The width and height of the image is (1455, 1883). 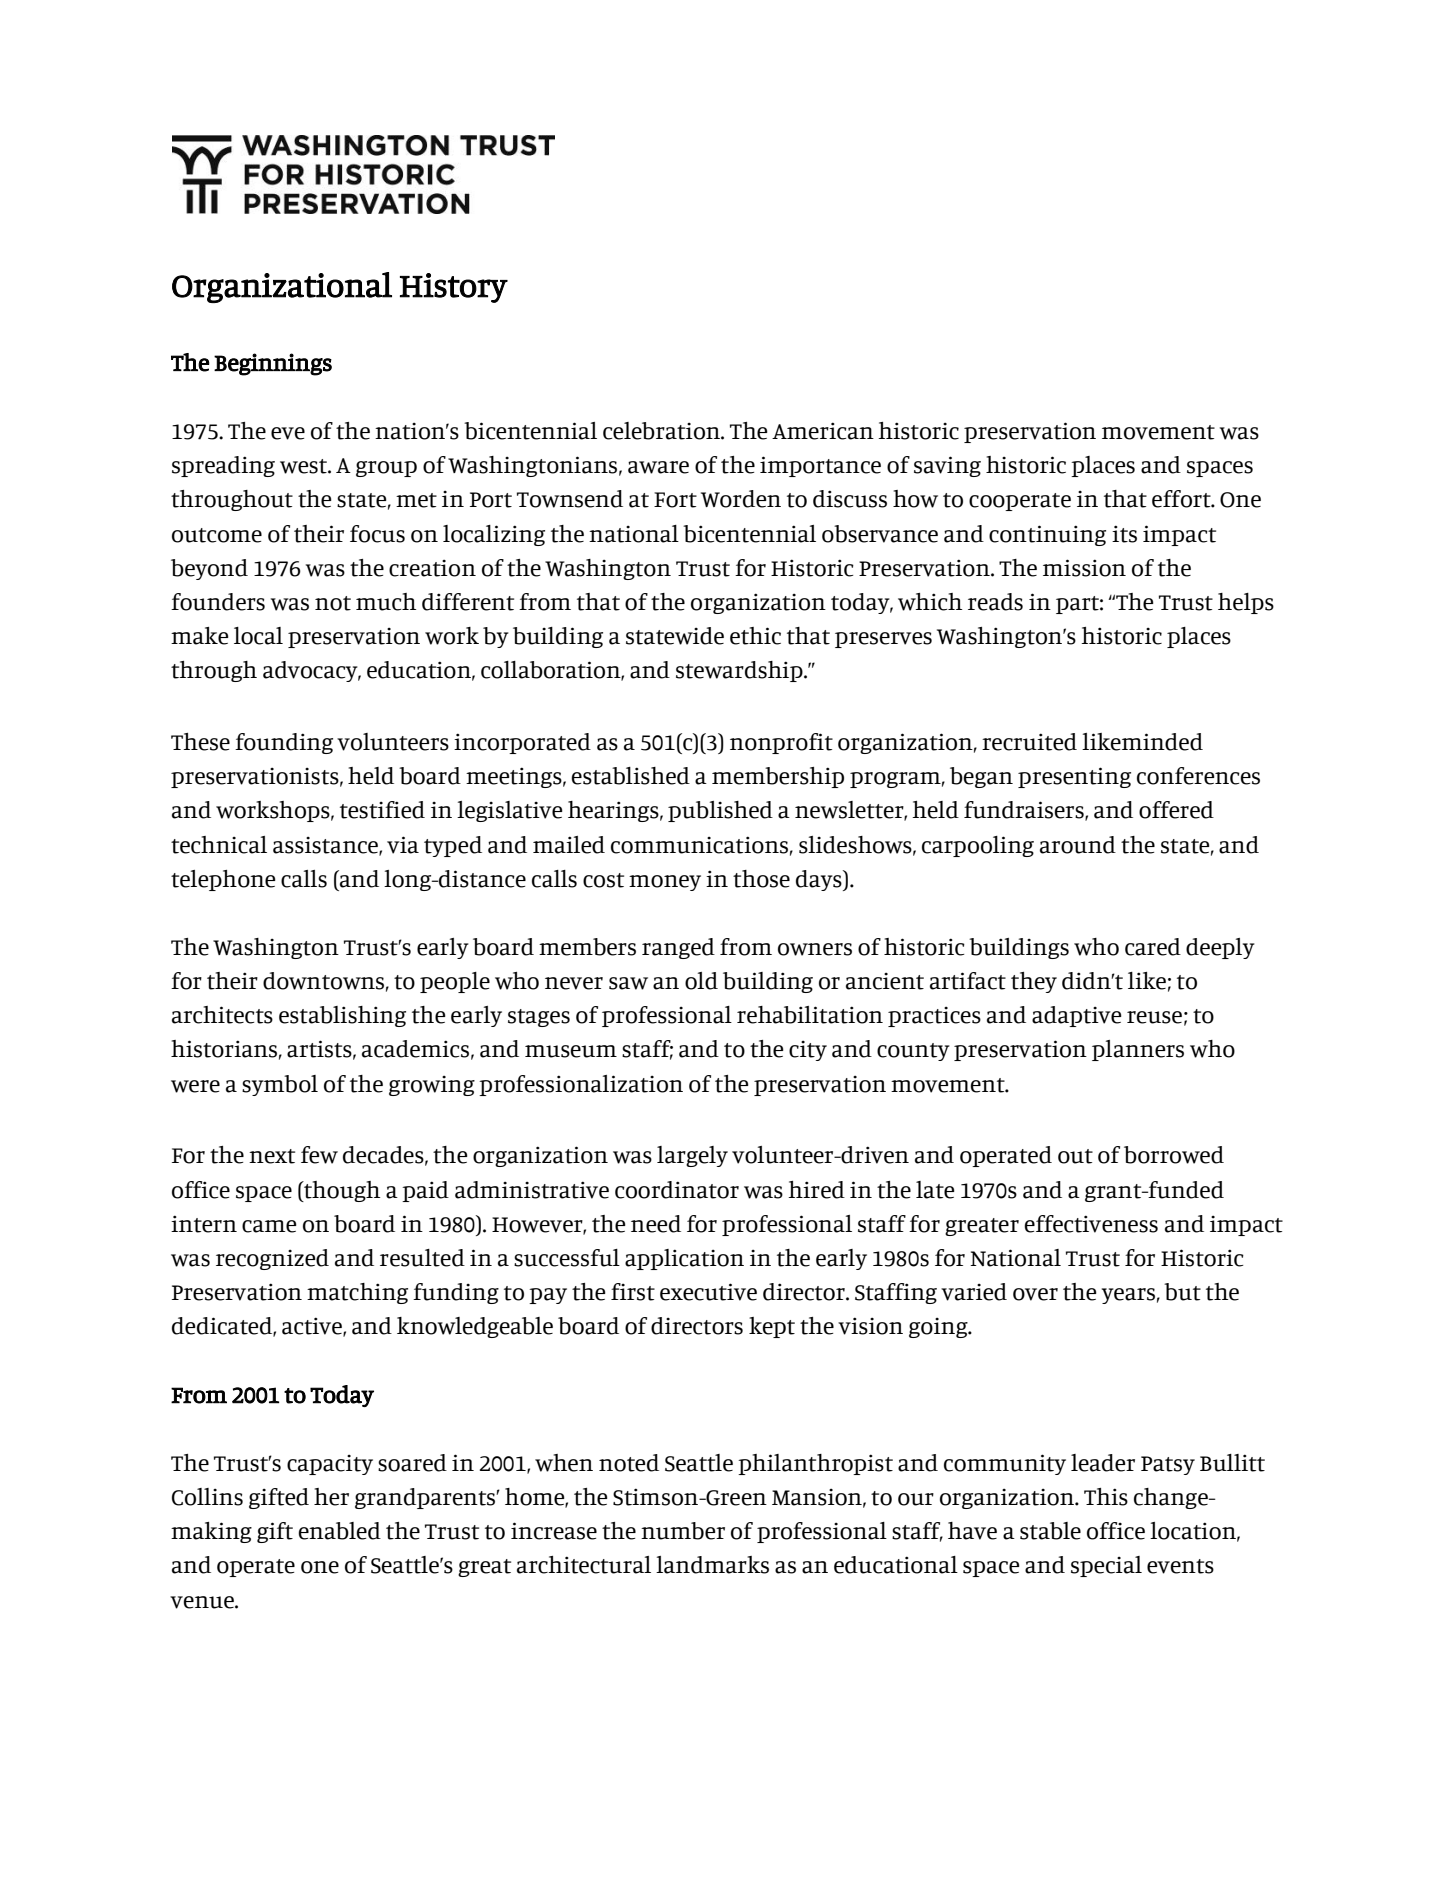 I want to click on ranged, so click(x=678, y=948).
